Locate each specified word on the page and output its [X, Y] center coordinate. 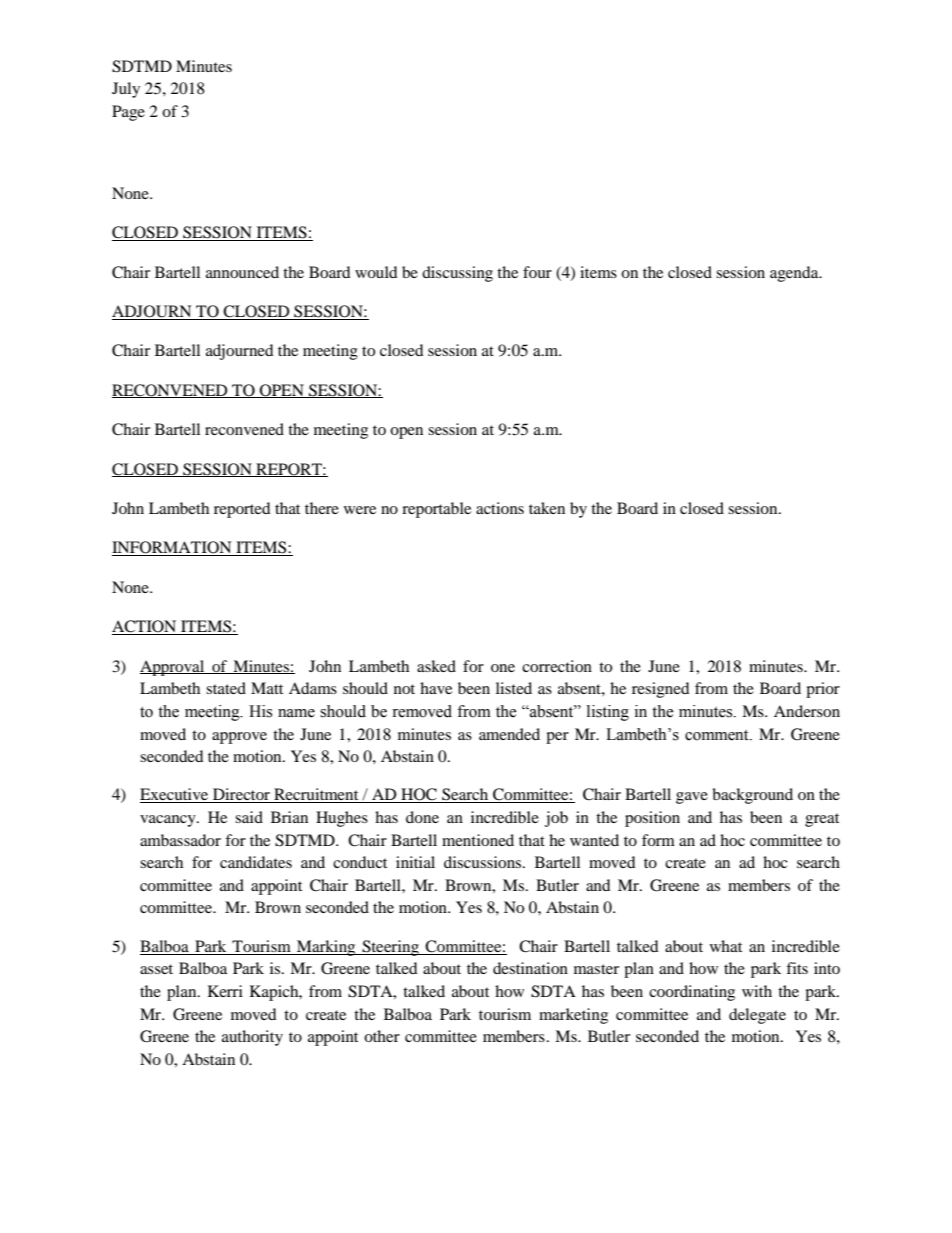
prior [823, 690]
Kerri [225, 991]
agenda [795, 274]
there [322, 508]
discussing [457, 274]
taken [547, 508]
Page [128, 113]
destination [530, 968]
